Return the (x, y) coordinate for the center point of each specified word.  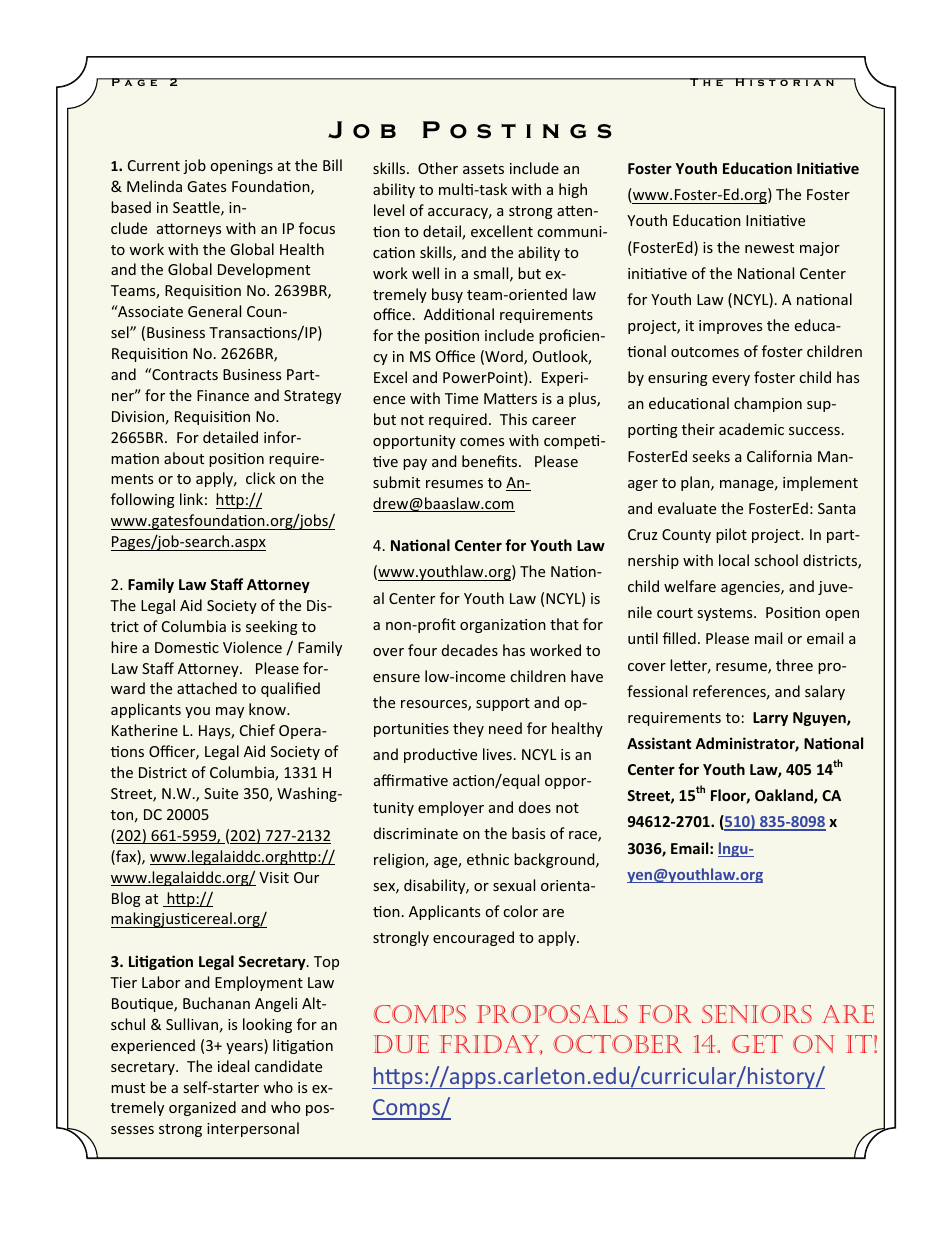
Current (154, 165)
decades (470, 650)
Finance (223, 395)
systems (726, 614)
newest (769, 248)
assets (483, 169)
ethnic (488, 859)
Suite (221, 793)
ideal (233, 1066)
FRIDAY (491, 1045)
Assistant (659, 743)
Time (461, 398)
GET (757, 1044)
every (731, 380)
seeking (272, 627)
